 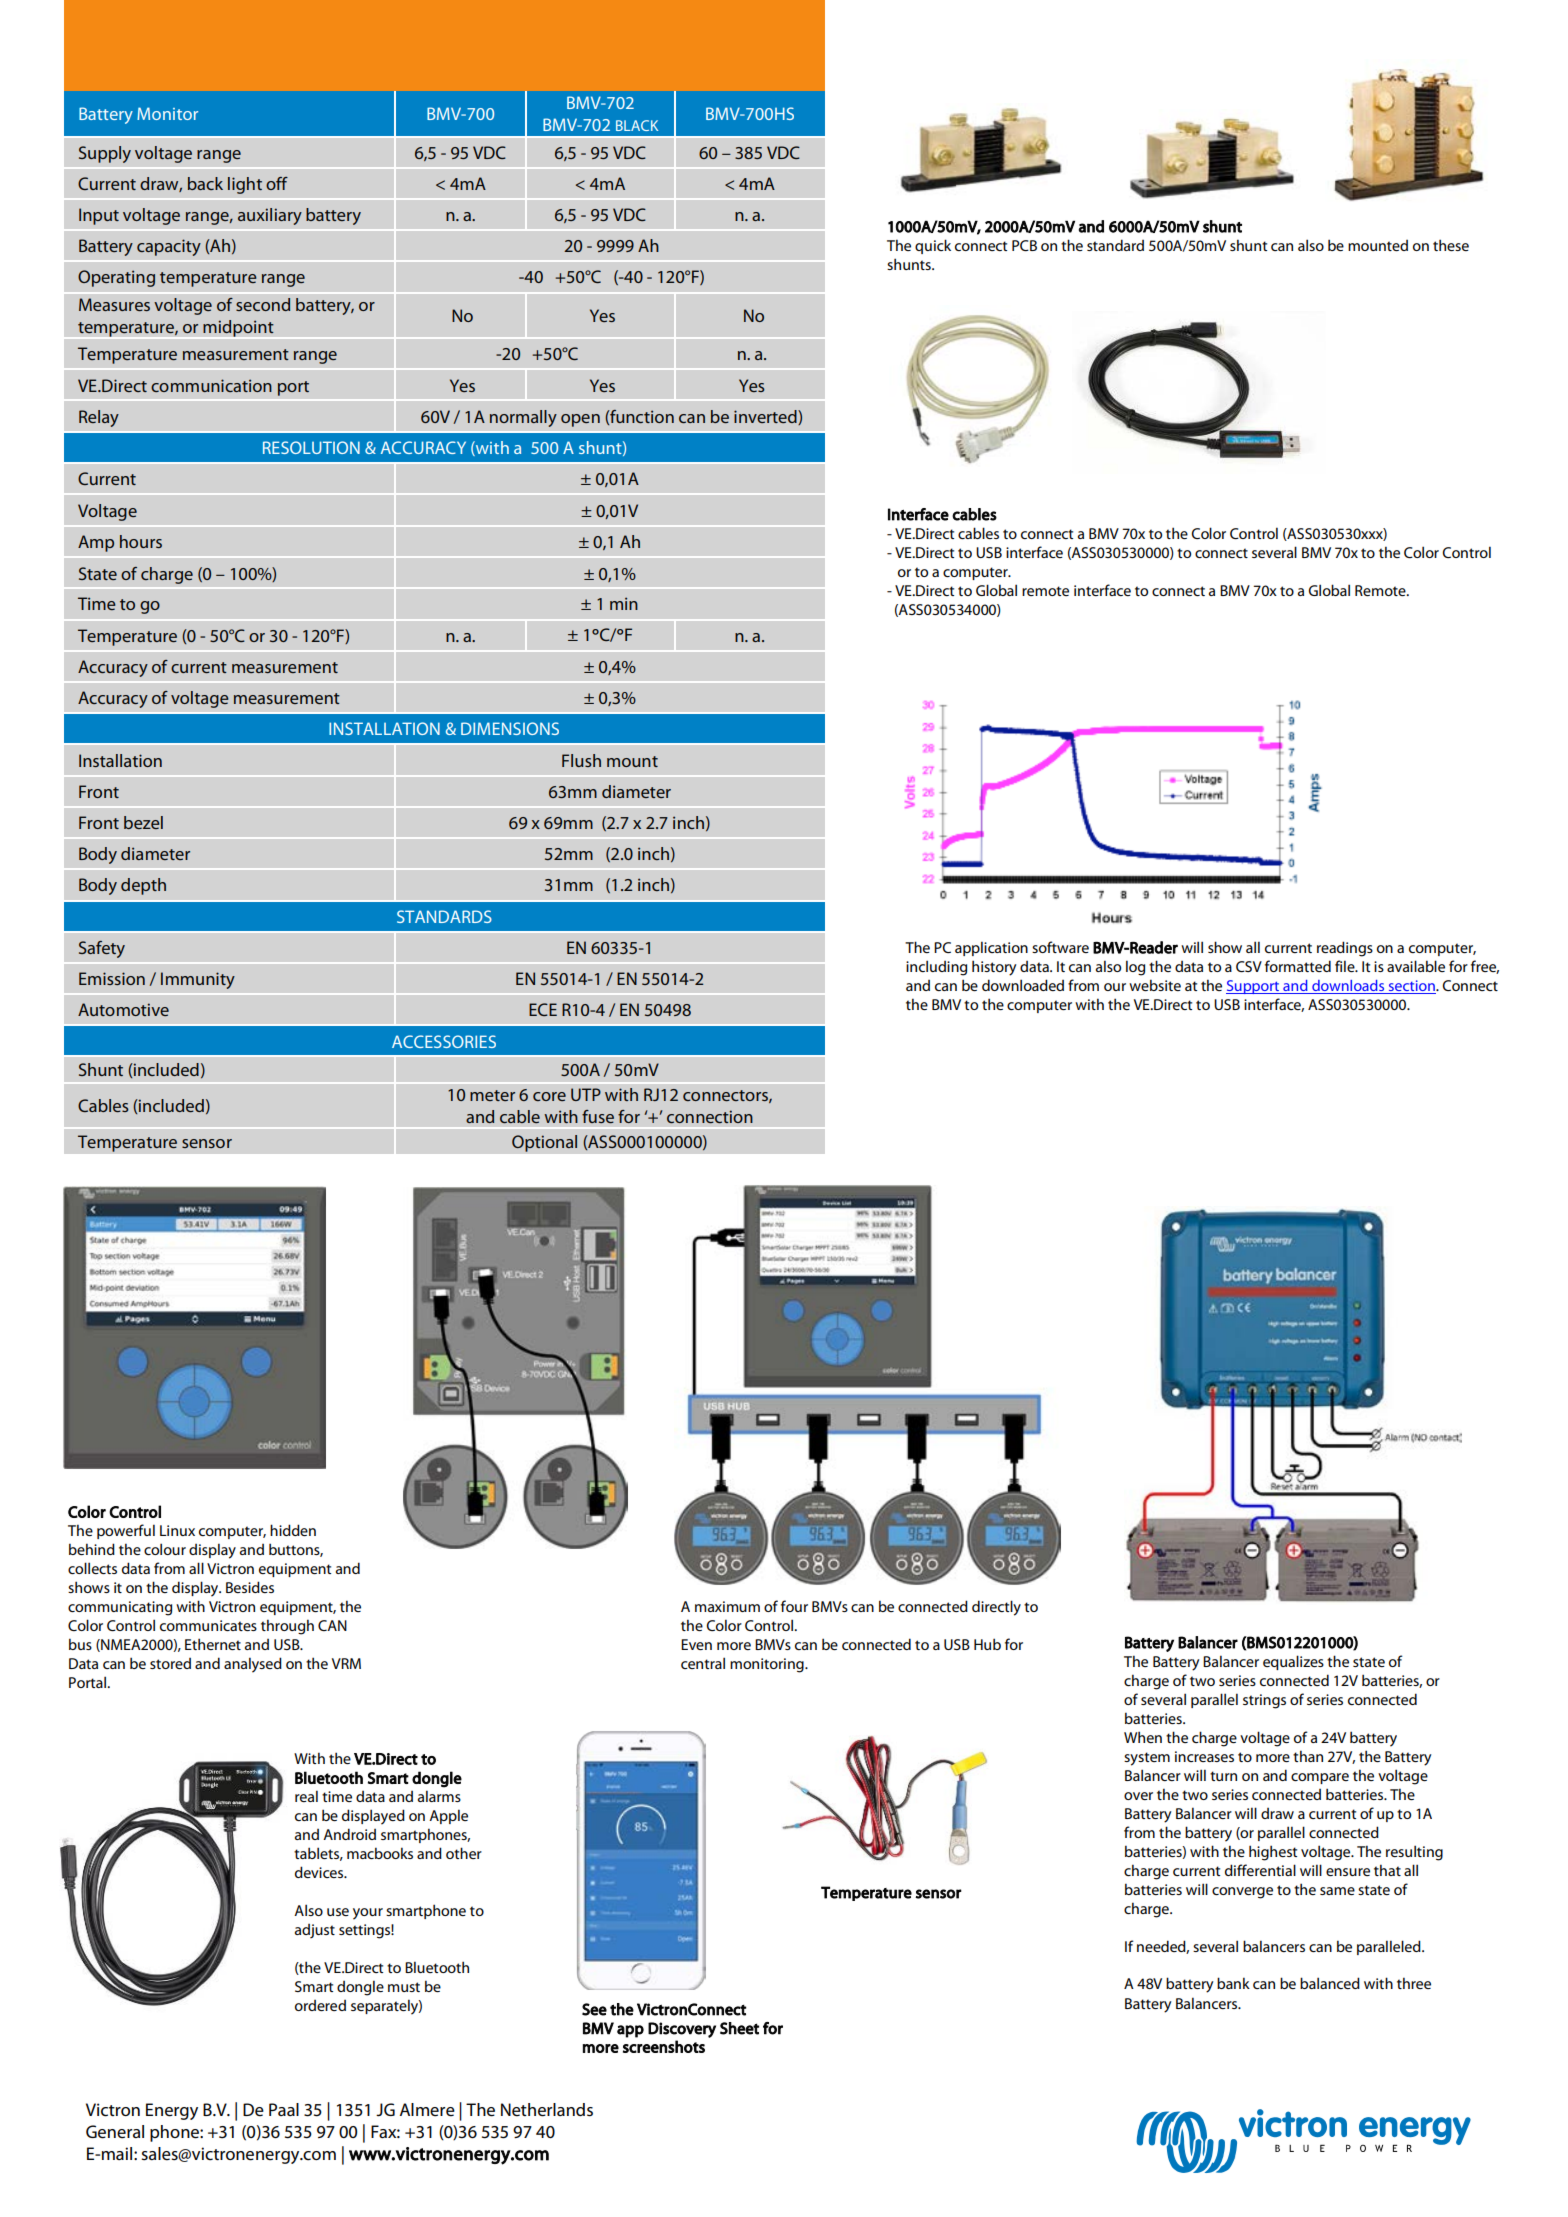 I want to click on Flush, so click(x=581, y=760).
